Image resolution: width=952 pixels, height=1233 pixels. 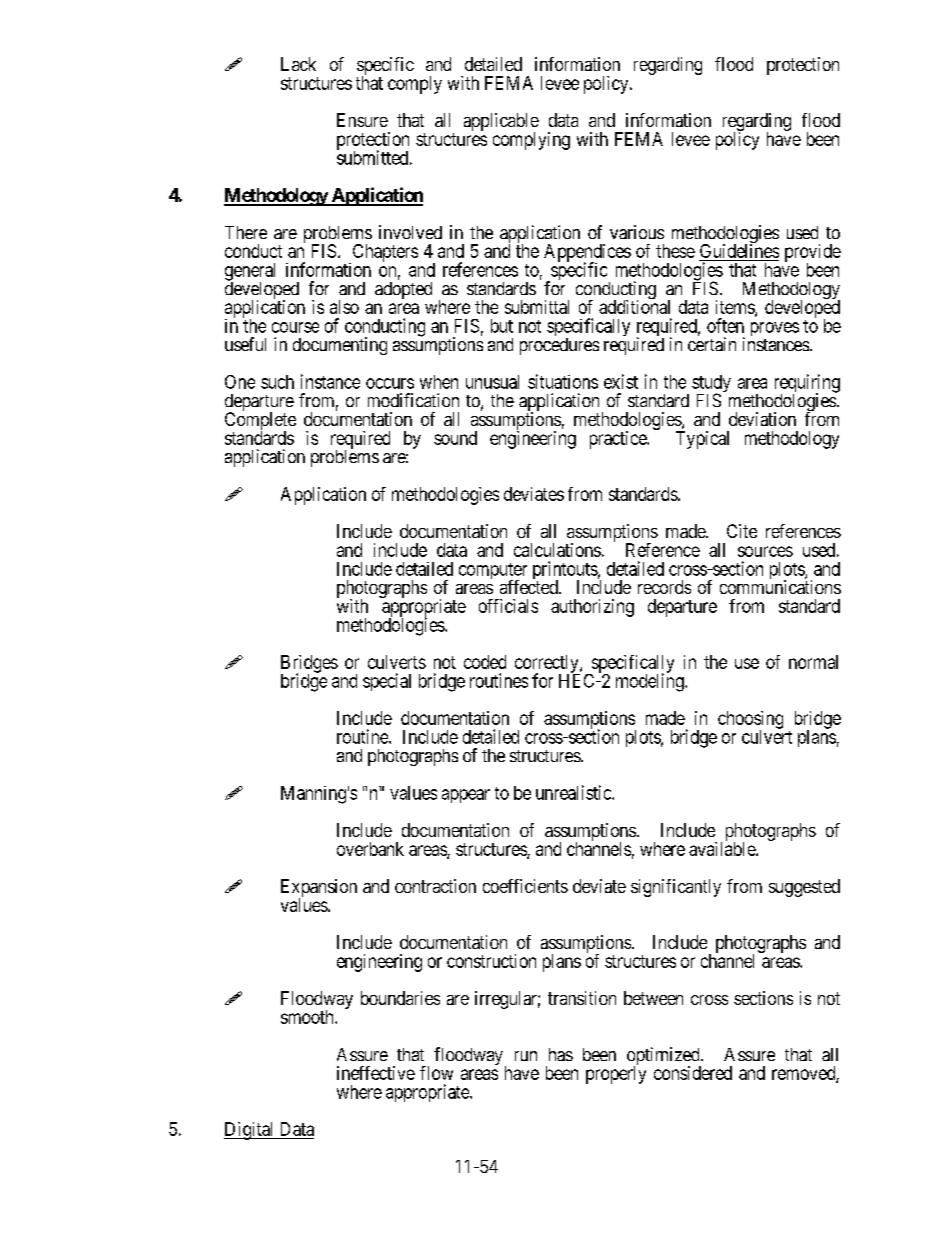 I want to click on Lack, so click(x=298, y=64).
